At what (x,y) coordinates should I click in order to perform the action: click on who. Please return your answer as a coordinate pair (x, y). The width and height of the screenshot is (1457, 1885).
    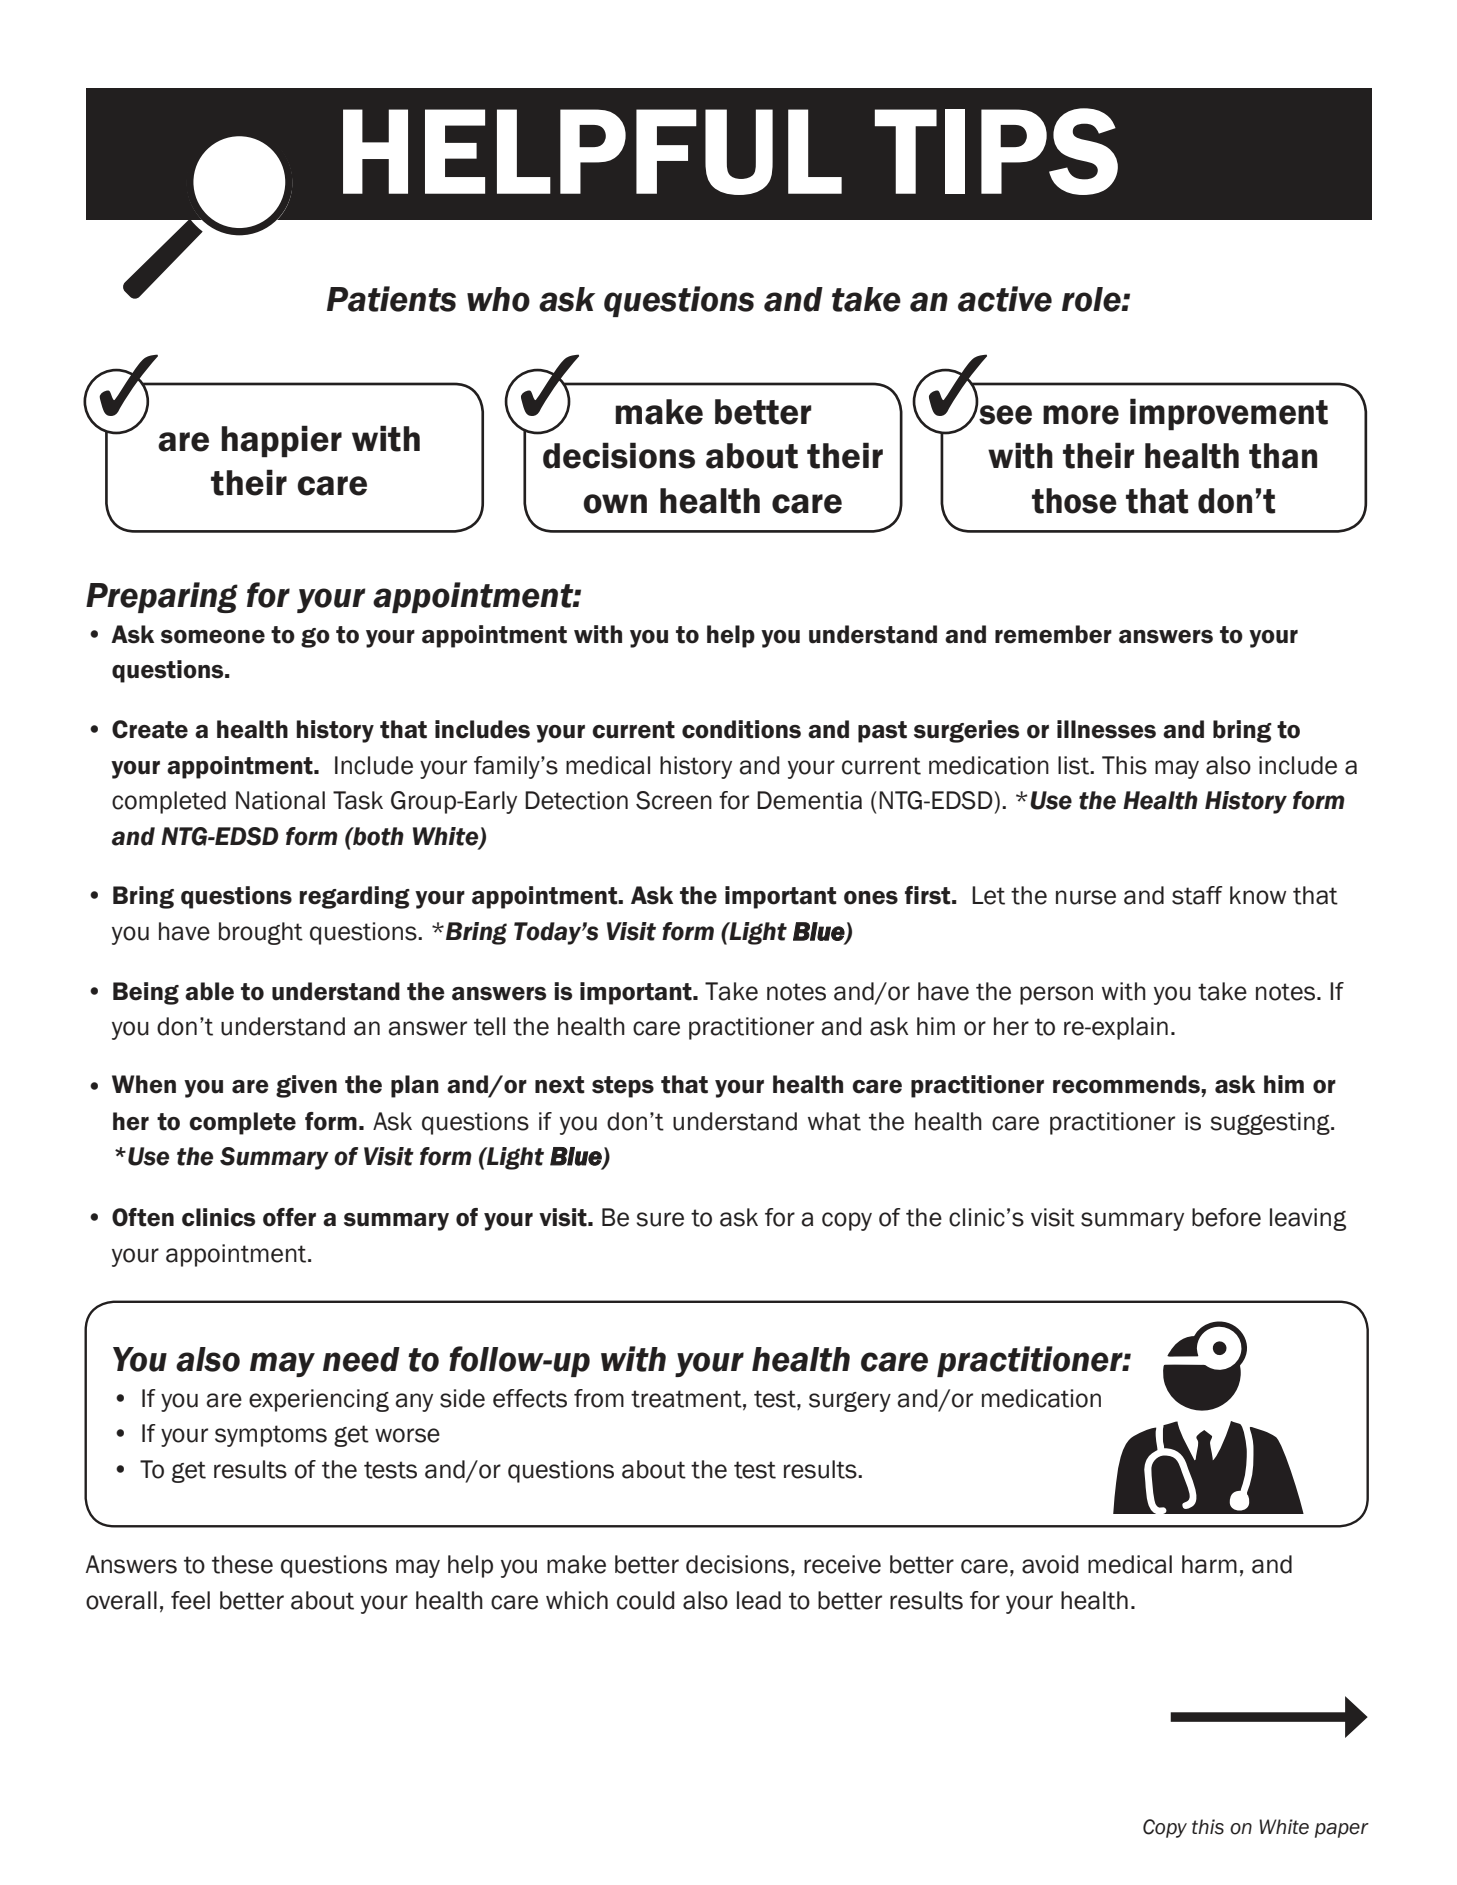
    Looking at the image, I should click on (498, 299).
